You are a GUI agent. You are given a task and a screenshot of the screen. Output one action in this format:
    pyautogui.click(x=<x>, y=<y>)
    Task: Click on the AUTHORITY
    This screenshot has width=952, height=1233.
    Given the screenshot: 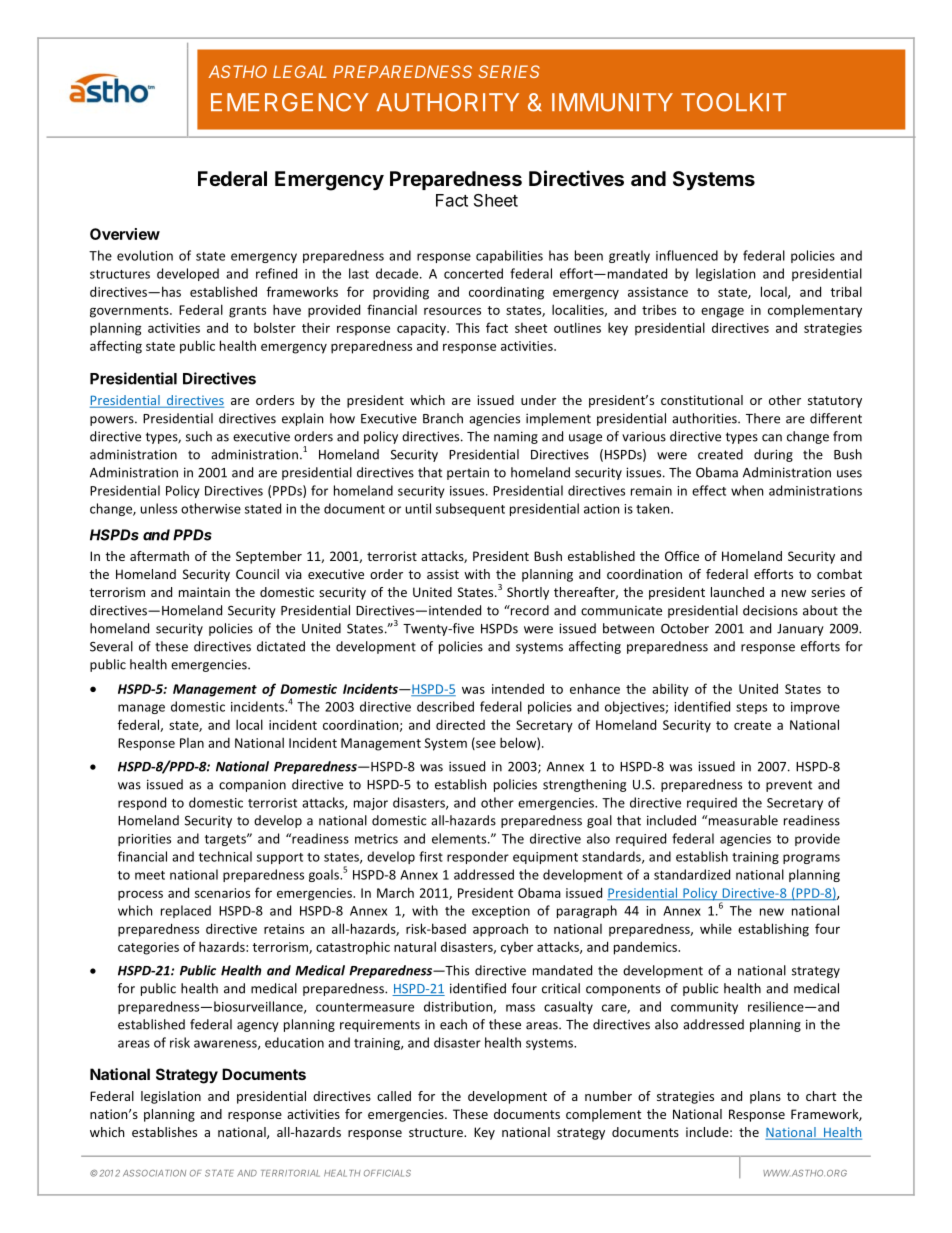 What is the action you would take?
    pyautogui.click(x=447, y=102)
